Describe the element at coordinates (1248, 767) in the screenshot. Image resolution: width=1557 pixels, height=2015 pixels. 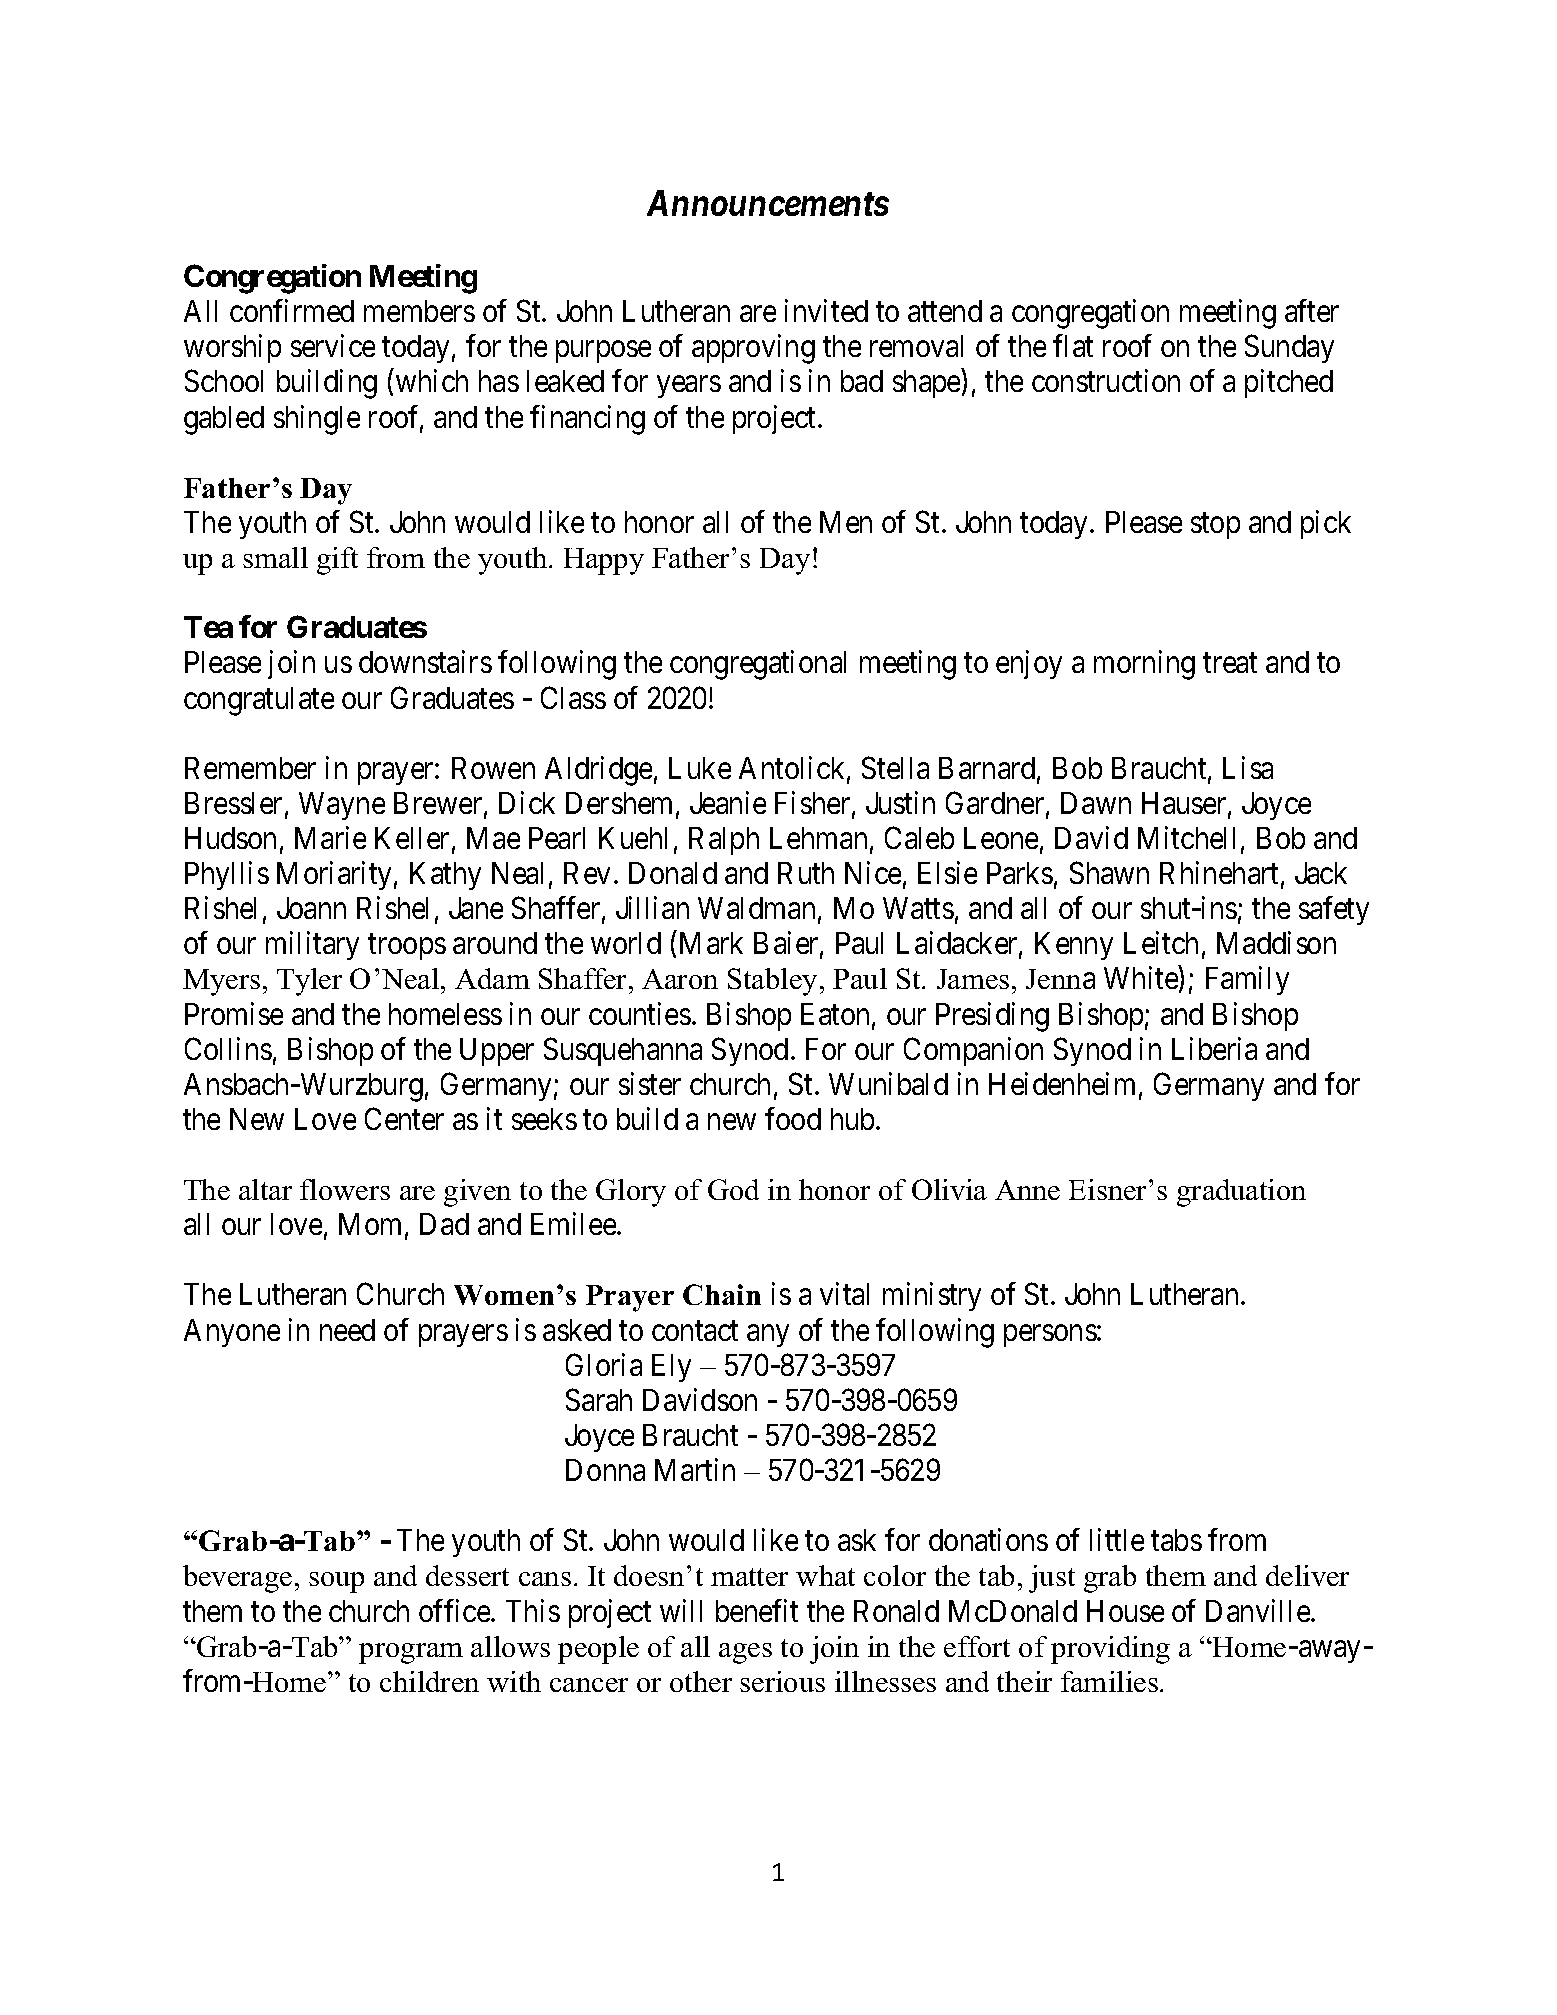
I see `Lisa` at that location.
